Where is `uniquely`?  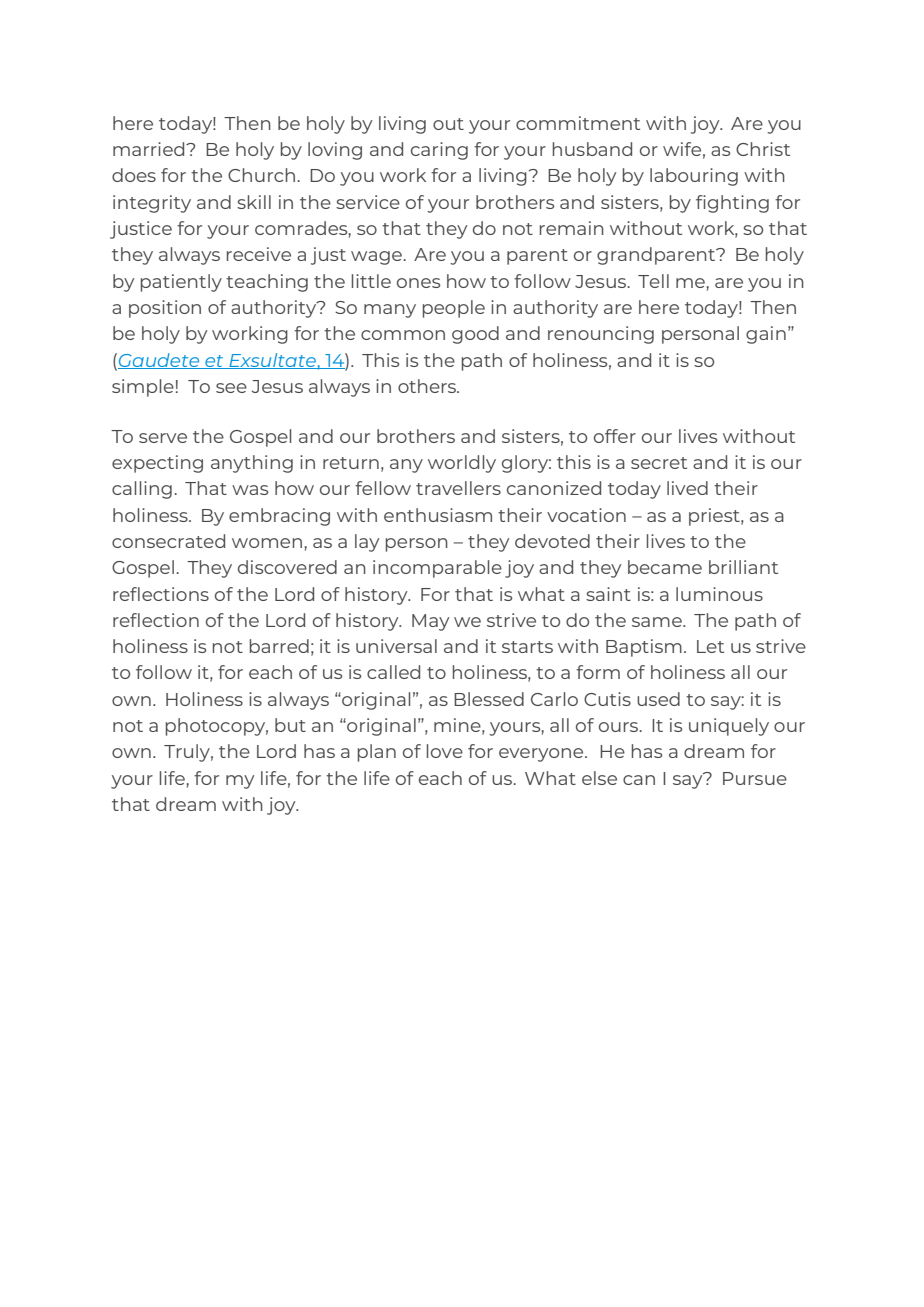 uniquely is located at coordinates (729, 727).
